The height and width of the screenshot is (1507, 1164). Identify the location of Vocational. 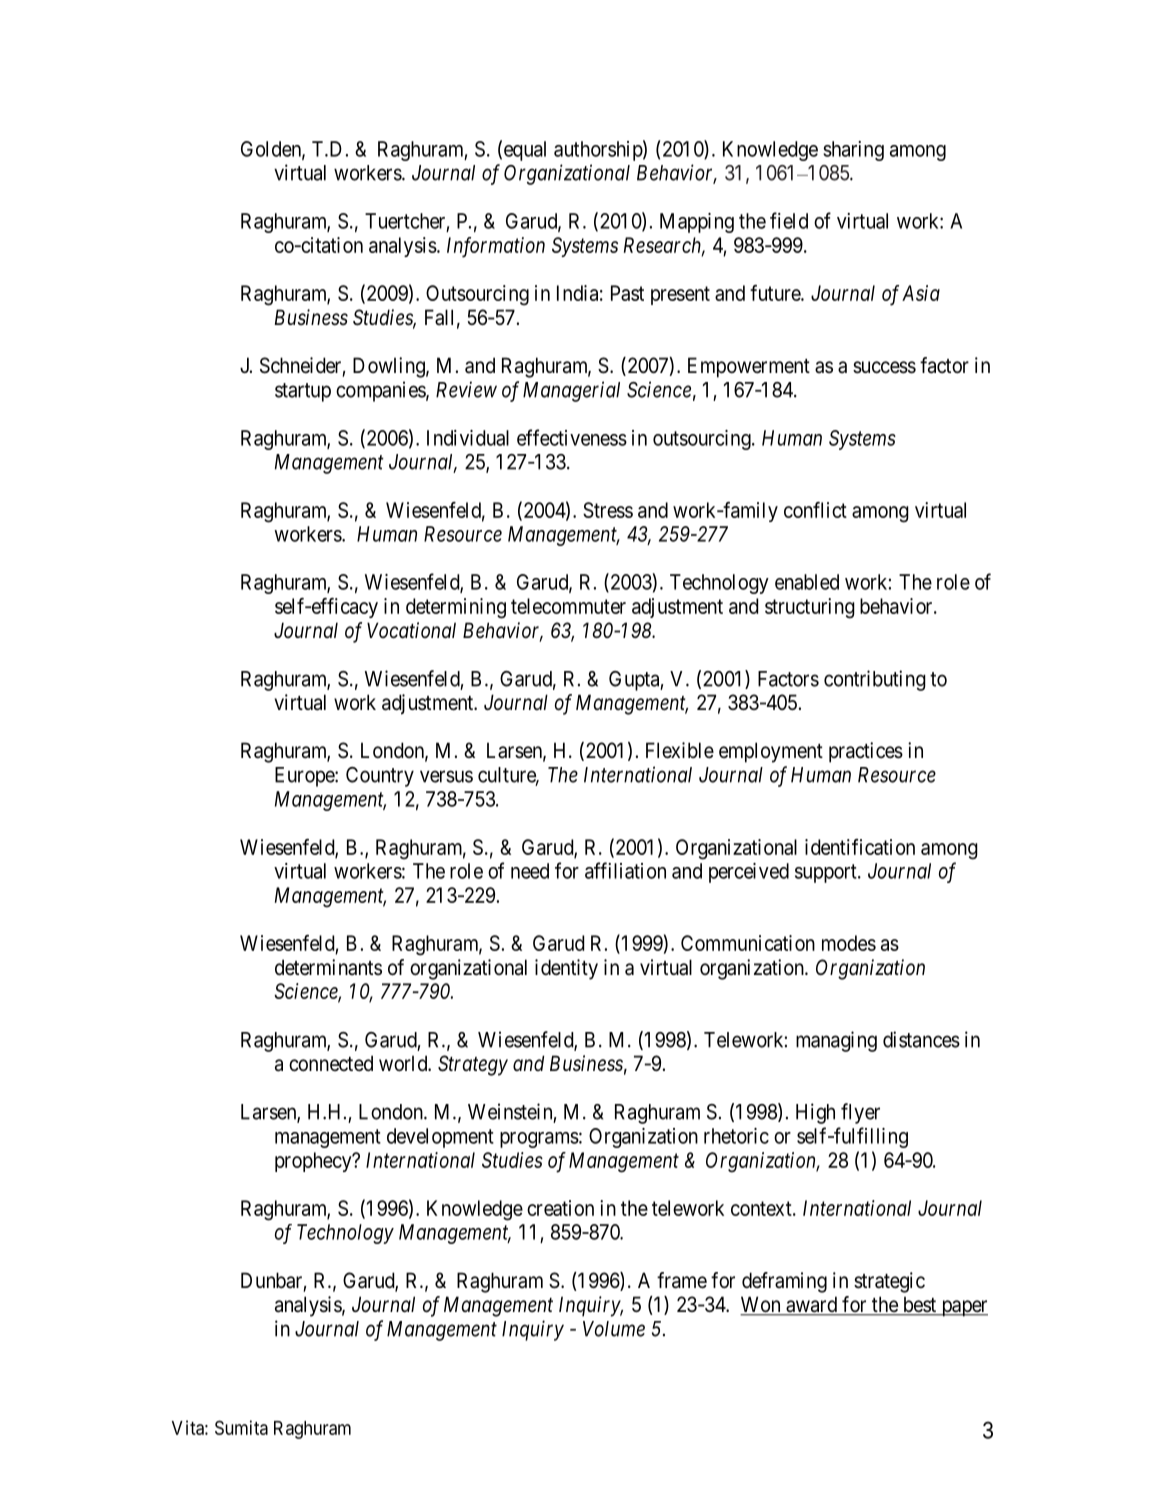
(411, 630).
